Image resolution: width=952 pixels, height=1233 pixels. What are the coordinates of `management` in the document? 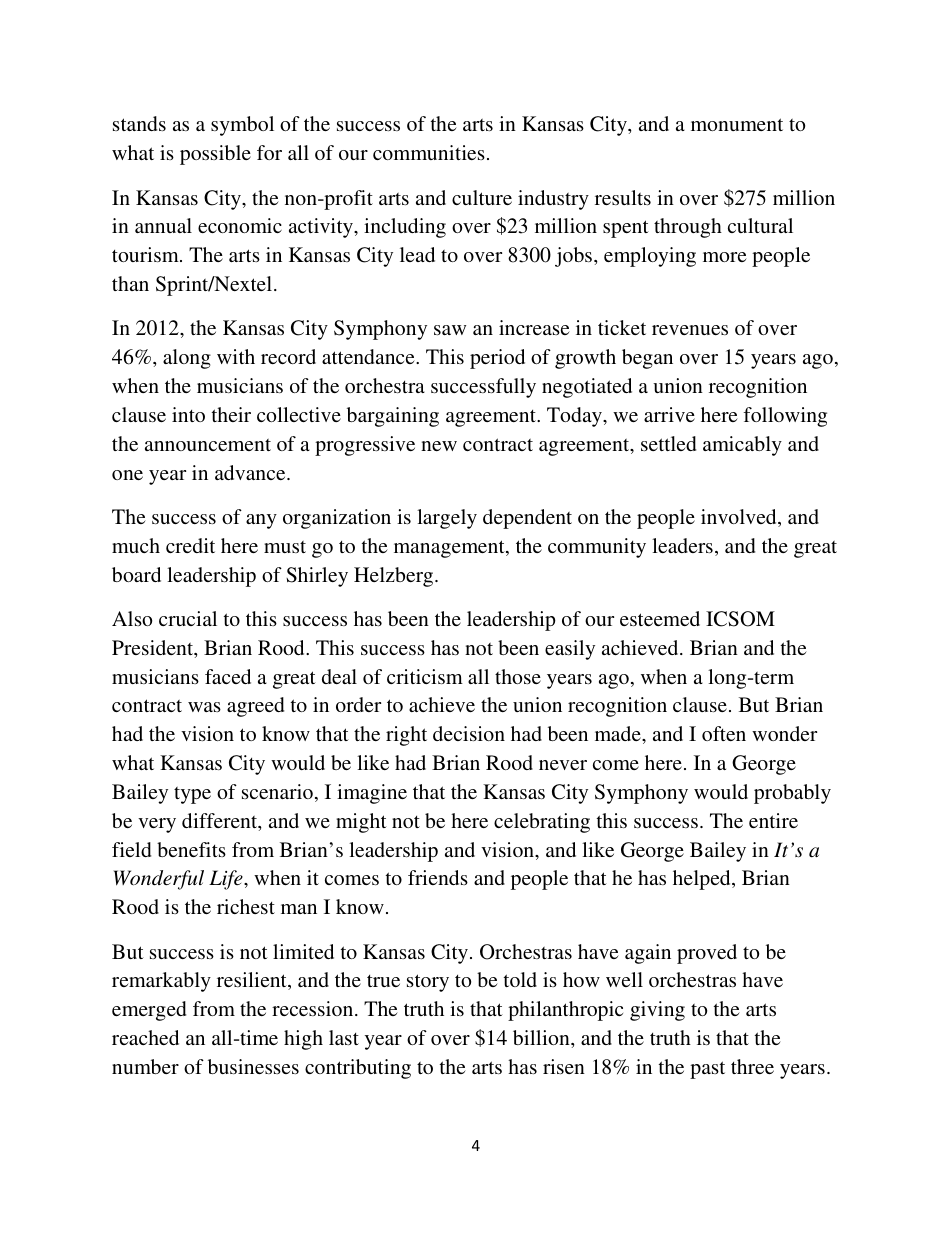 It's located at (450, 549).
